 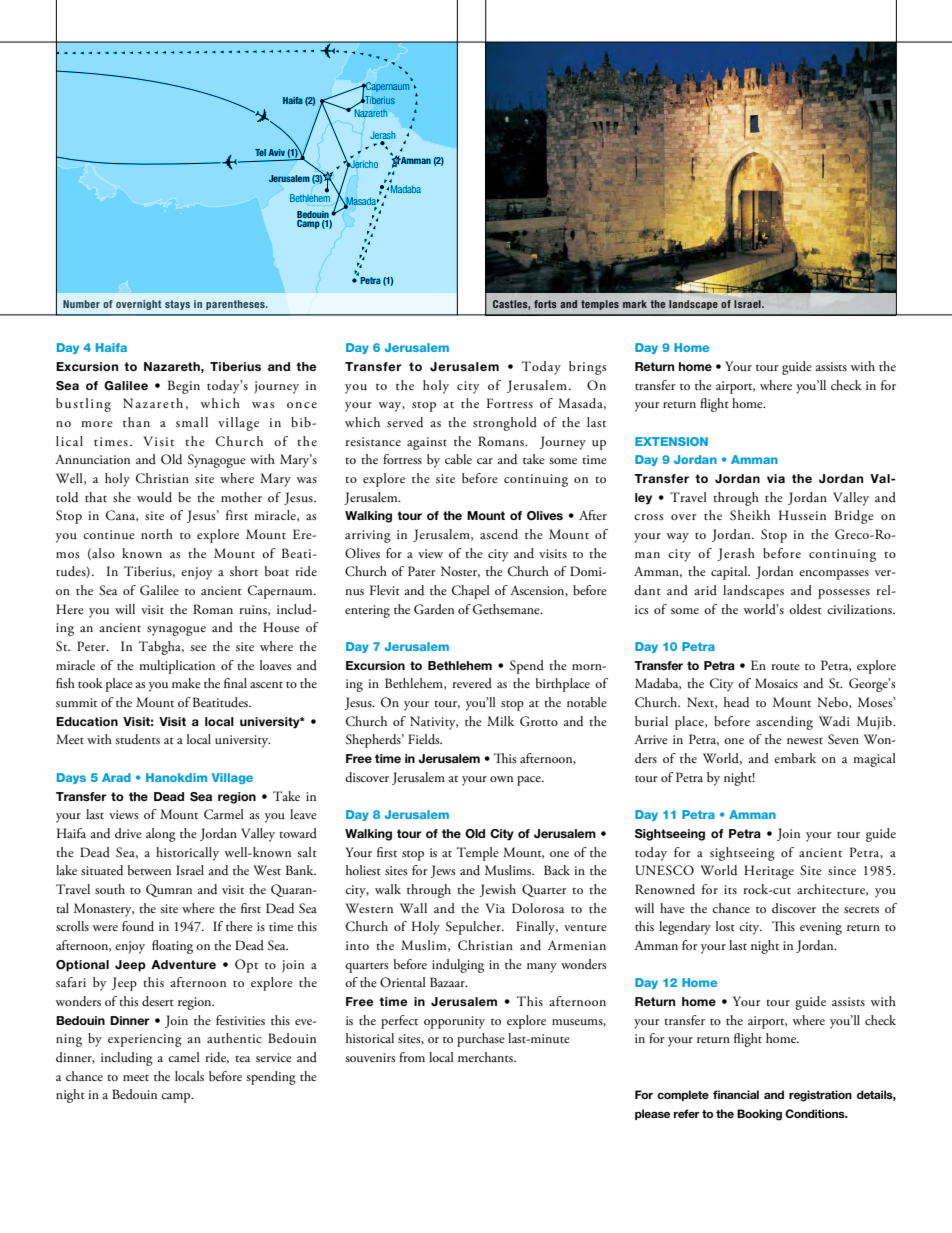 I want to click on EXTENSION, so click(x=671, y=441).
